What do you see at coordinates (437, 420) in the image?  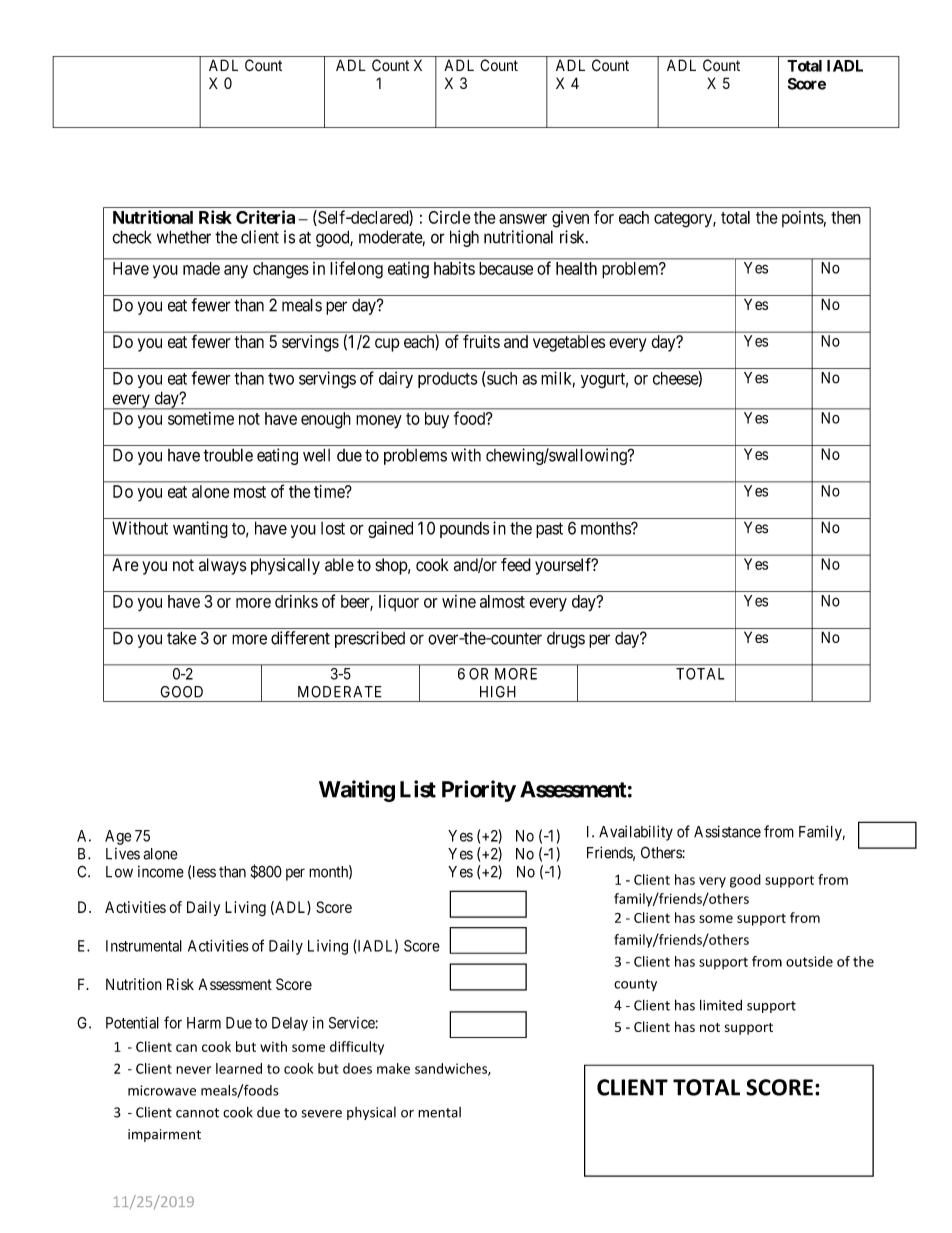 I see `buy` at bounding box center [437, 420].
